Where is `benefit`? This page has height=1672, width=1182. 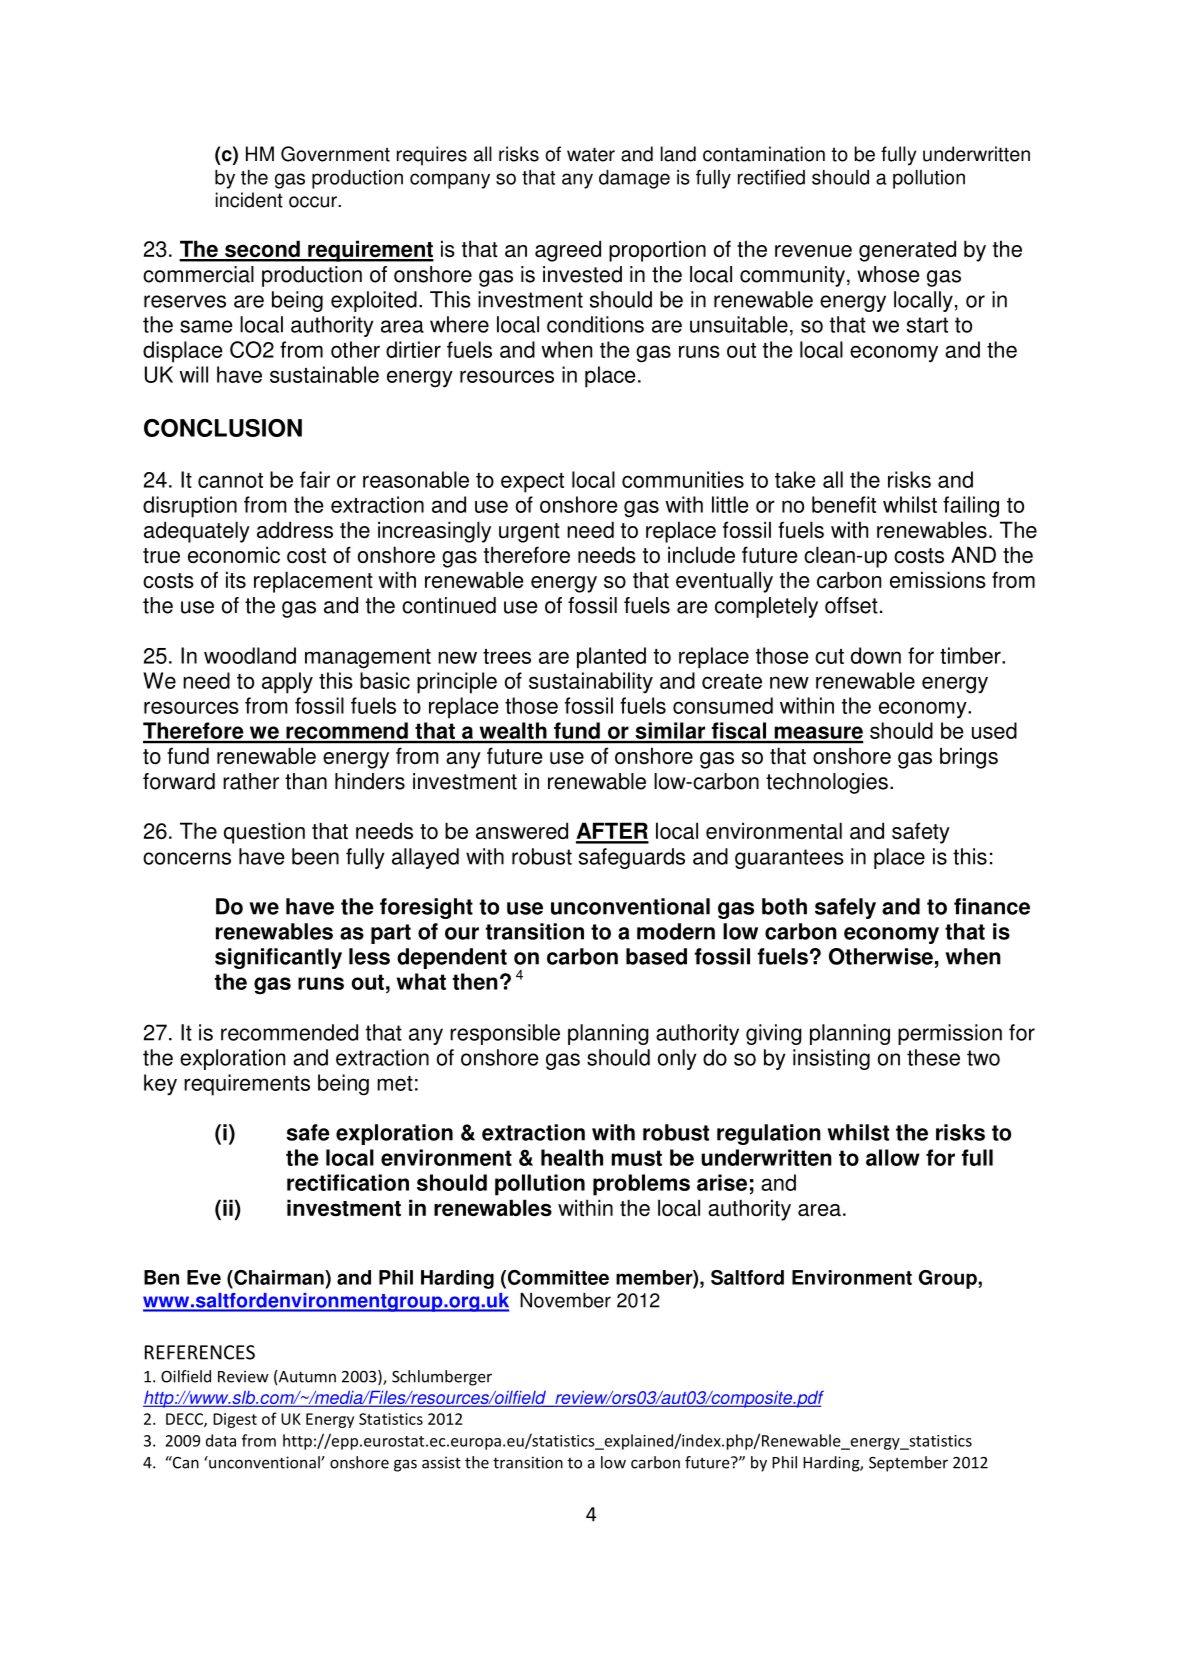 benefit is located at coordinates (844, 504).
